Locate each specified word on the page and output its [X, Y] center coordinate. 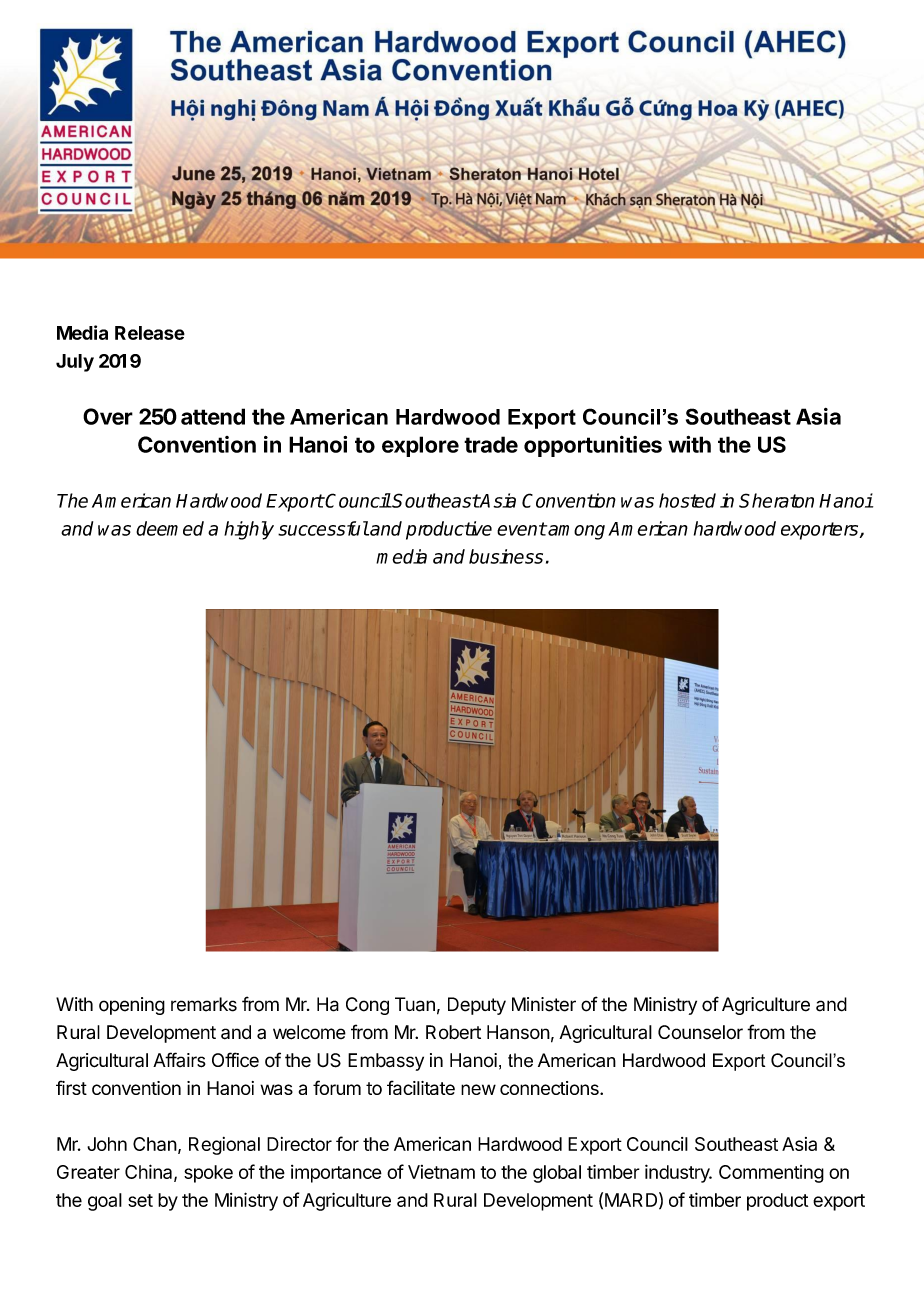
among [576, 532]
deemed [170, 528]
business [506, 556]
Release [150, 333]
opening [132, 1006]
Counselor [700, 1032]
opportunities [593, 446]
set [140, 1200]
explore [420, 446]
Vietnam [441, 1172]
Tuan [415, 1004]
